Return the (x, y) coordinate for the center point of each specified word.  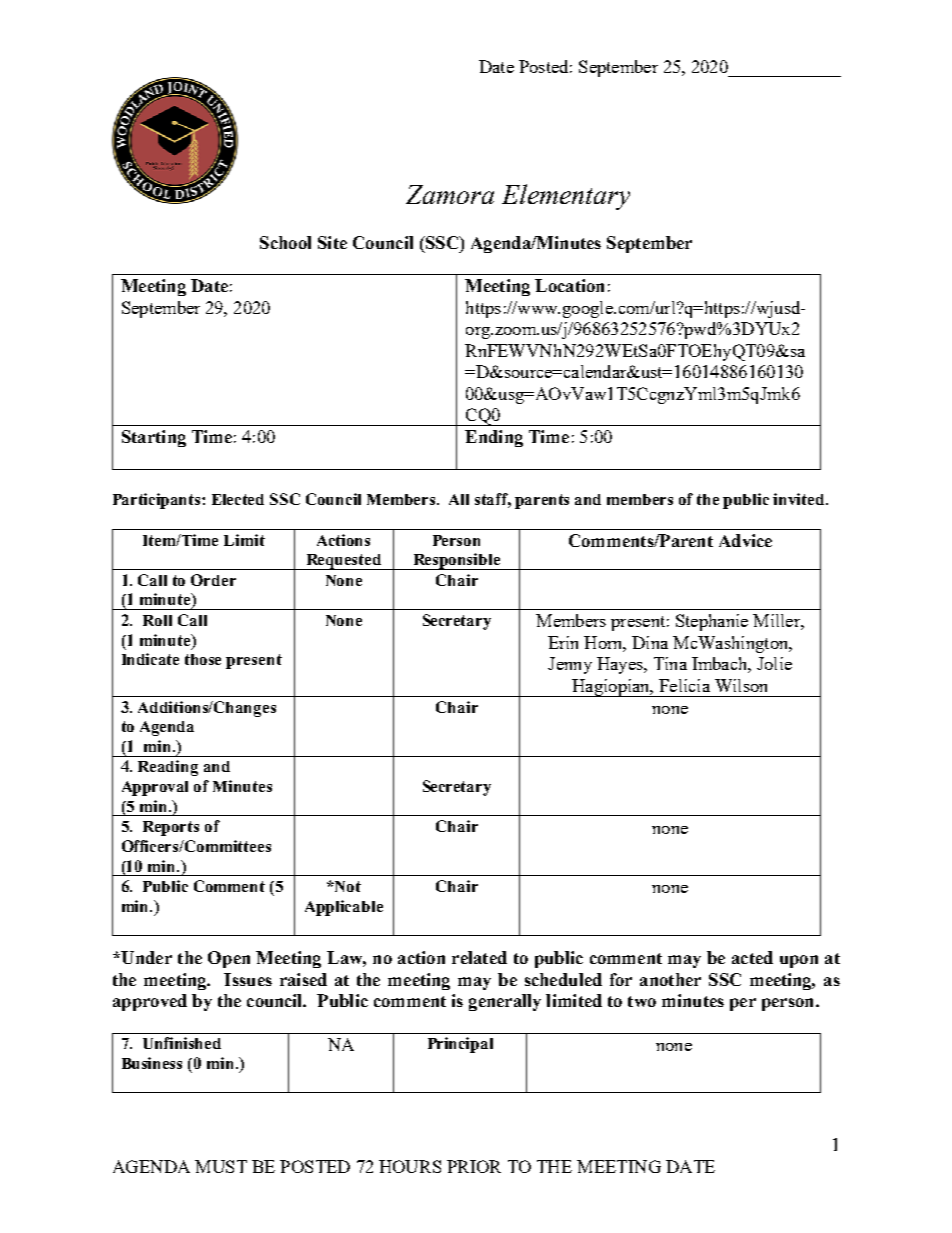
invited (800, 499)
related (479, 957)
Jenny (570, 665)
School (285, 242)
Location (569, 285)
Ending (494, 438)
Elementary (566, 197)
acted (752, 957)
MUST (221, 1166)
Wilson (741, 685)
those (203, 659)
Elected (238, 499)
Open (229, 959)
